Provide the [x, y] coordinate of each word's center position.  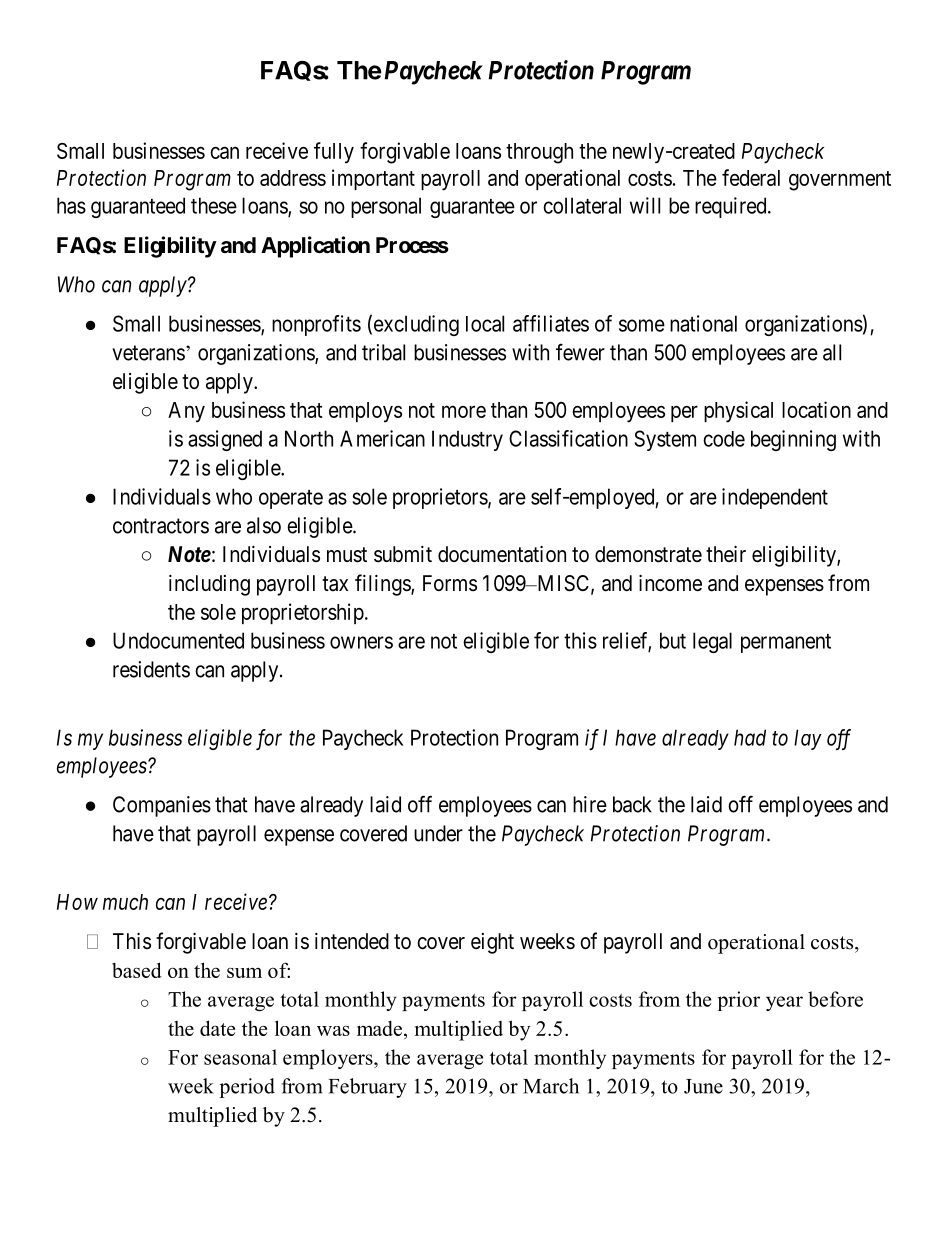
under [438, 833]
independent [775, 498]
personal [386, 207]
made [379, 1028]
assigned [225, 440]
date [217, 1028]
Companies [162, 806]
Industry [467, 440]
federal [751, 177]
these [214, 205]
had [750, 737]
